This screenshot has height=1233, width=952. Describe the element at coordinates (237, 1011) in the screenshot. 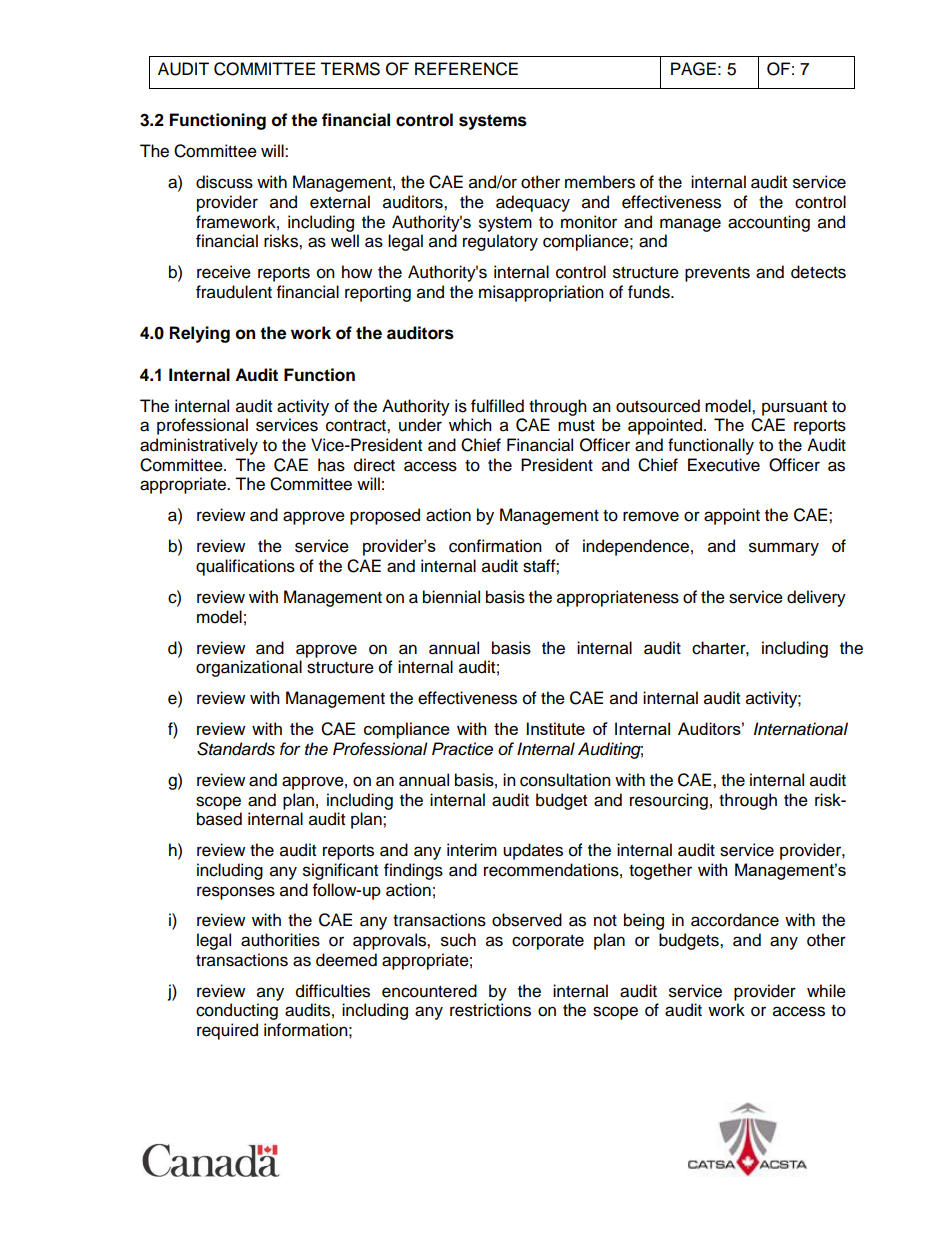

I see `conducting` at that location.
